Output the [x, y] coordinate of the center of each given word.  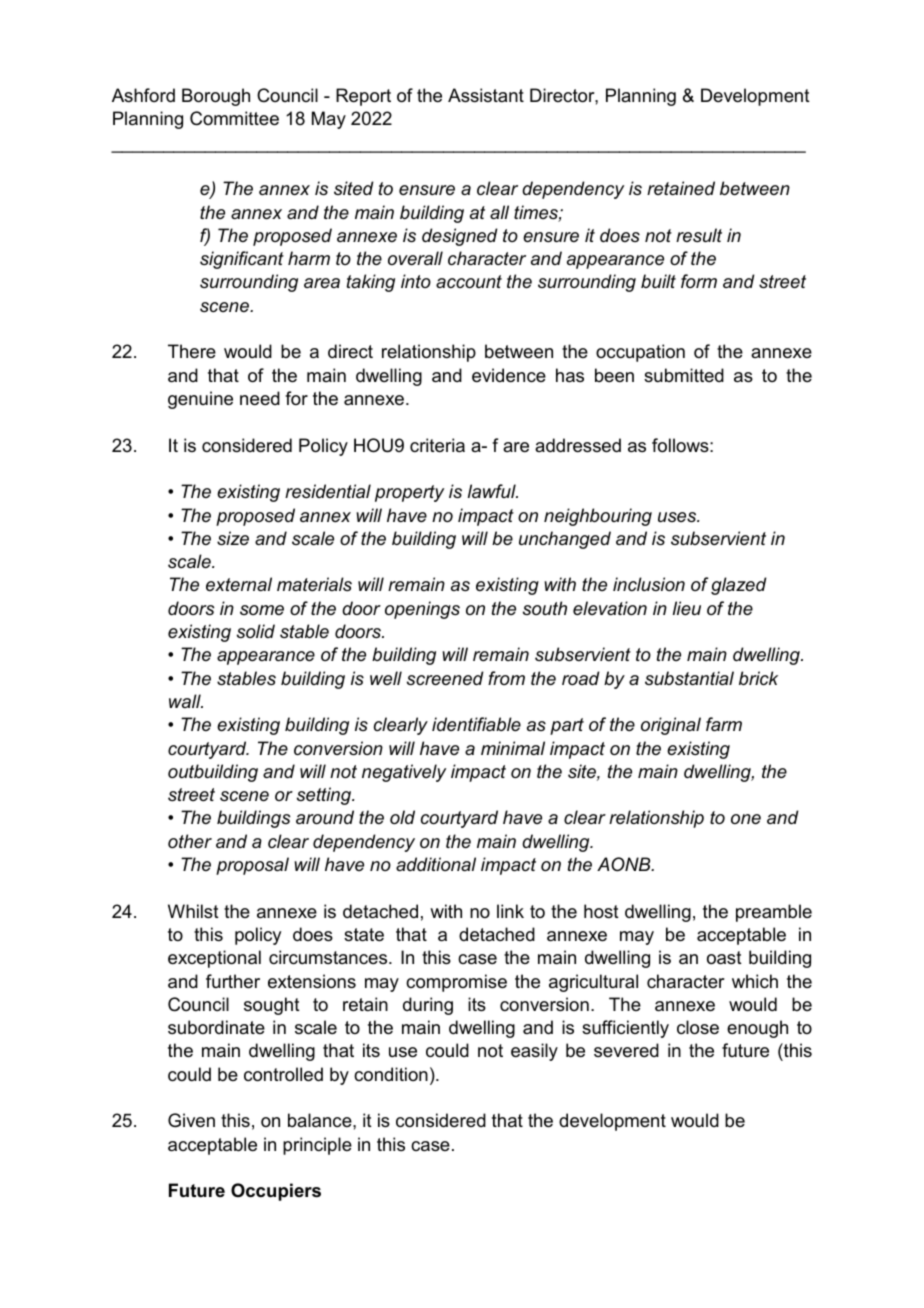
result [699, 235]
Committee [234, 118]
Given [191, 1120]
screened [445, 678]
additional [436, 864]
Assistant [486, 95]
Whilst [193, 911]
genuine [200, 400]
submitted [684, 375]
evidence [509, 375]
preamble [774, 913]
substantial [689, 678]
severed [626, 1050]
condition [391, 1074]
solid [256, 631]
